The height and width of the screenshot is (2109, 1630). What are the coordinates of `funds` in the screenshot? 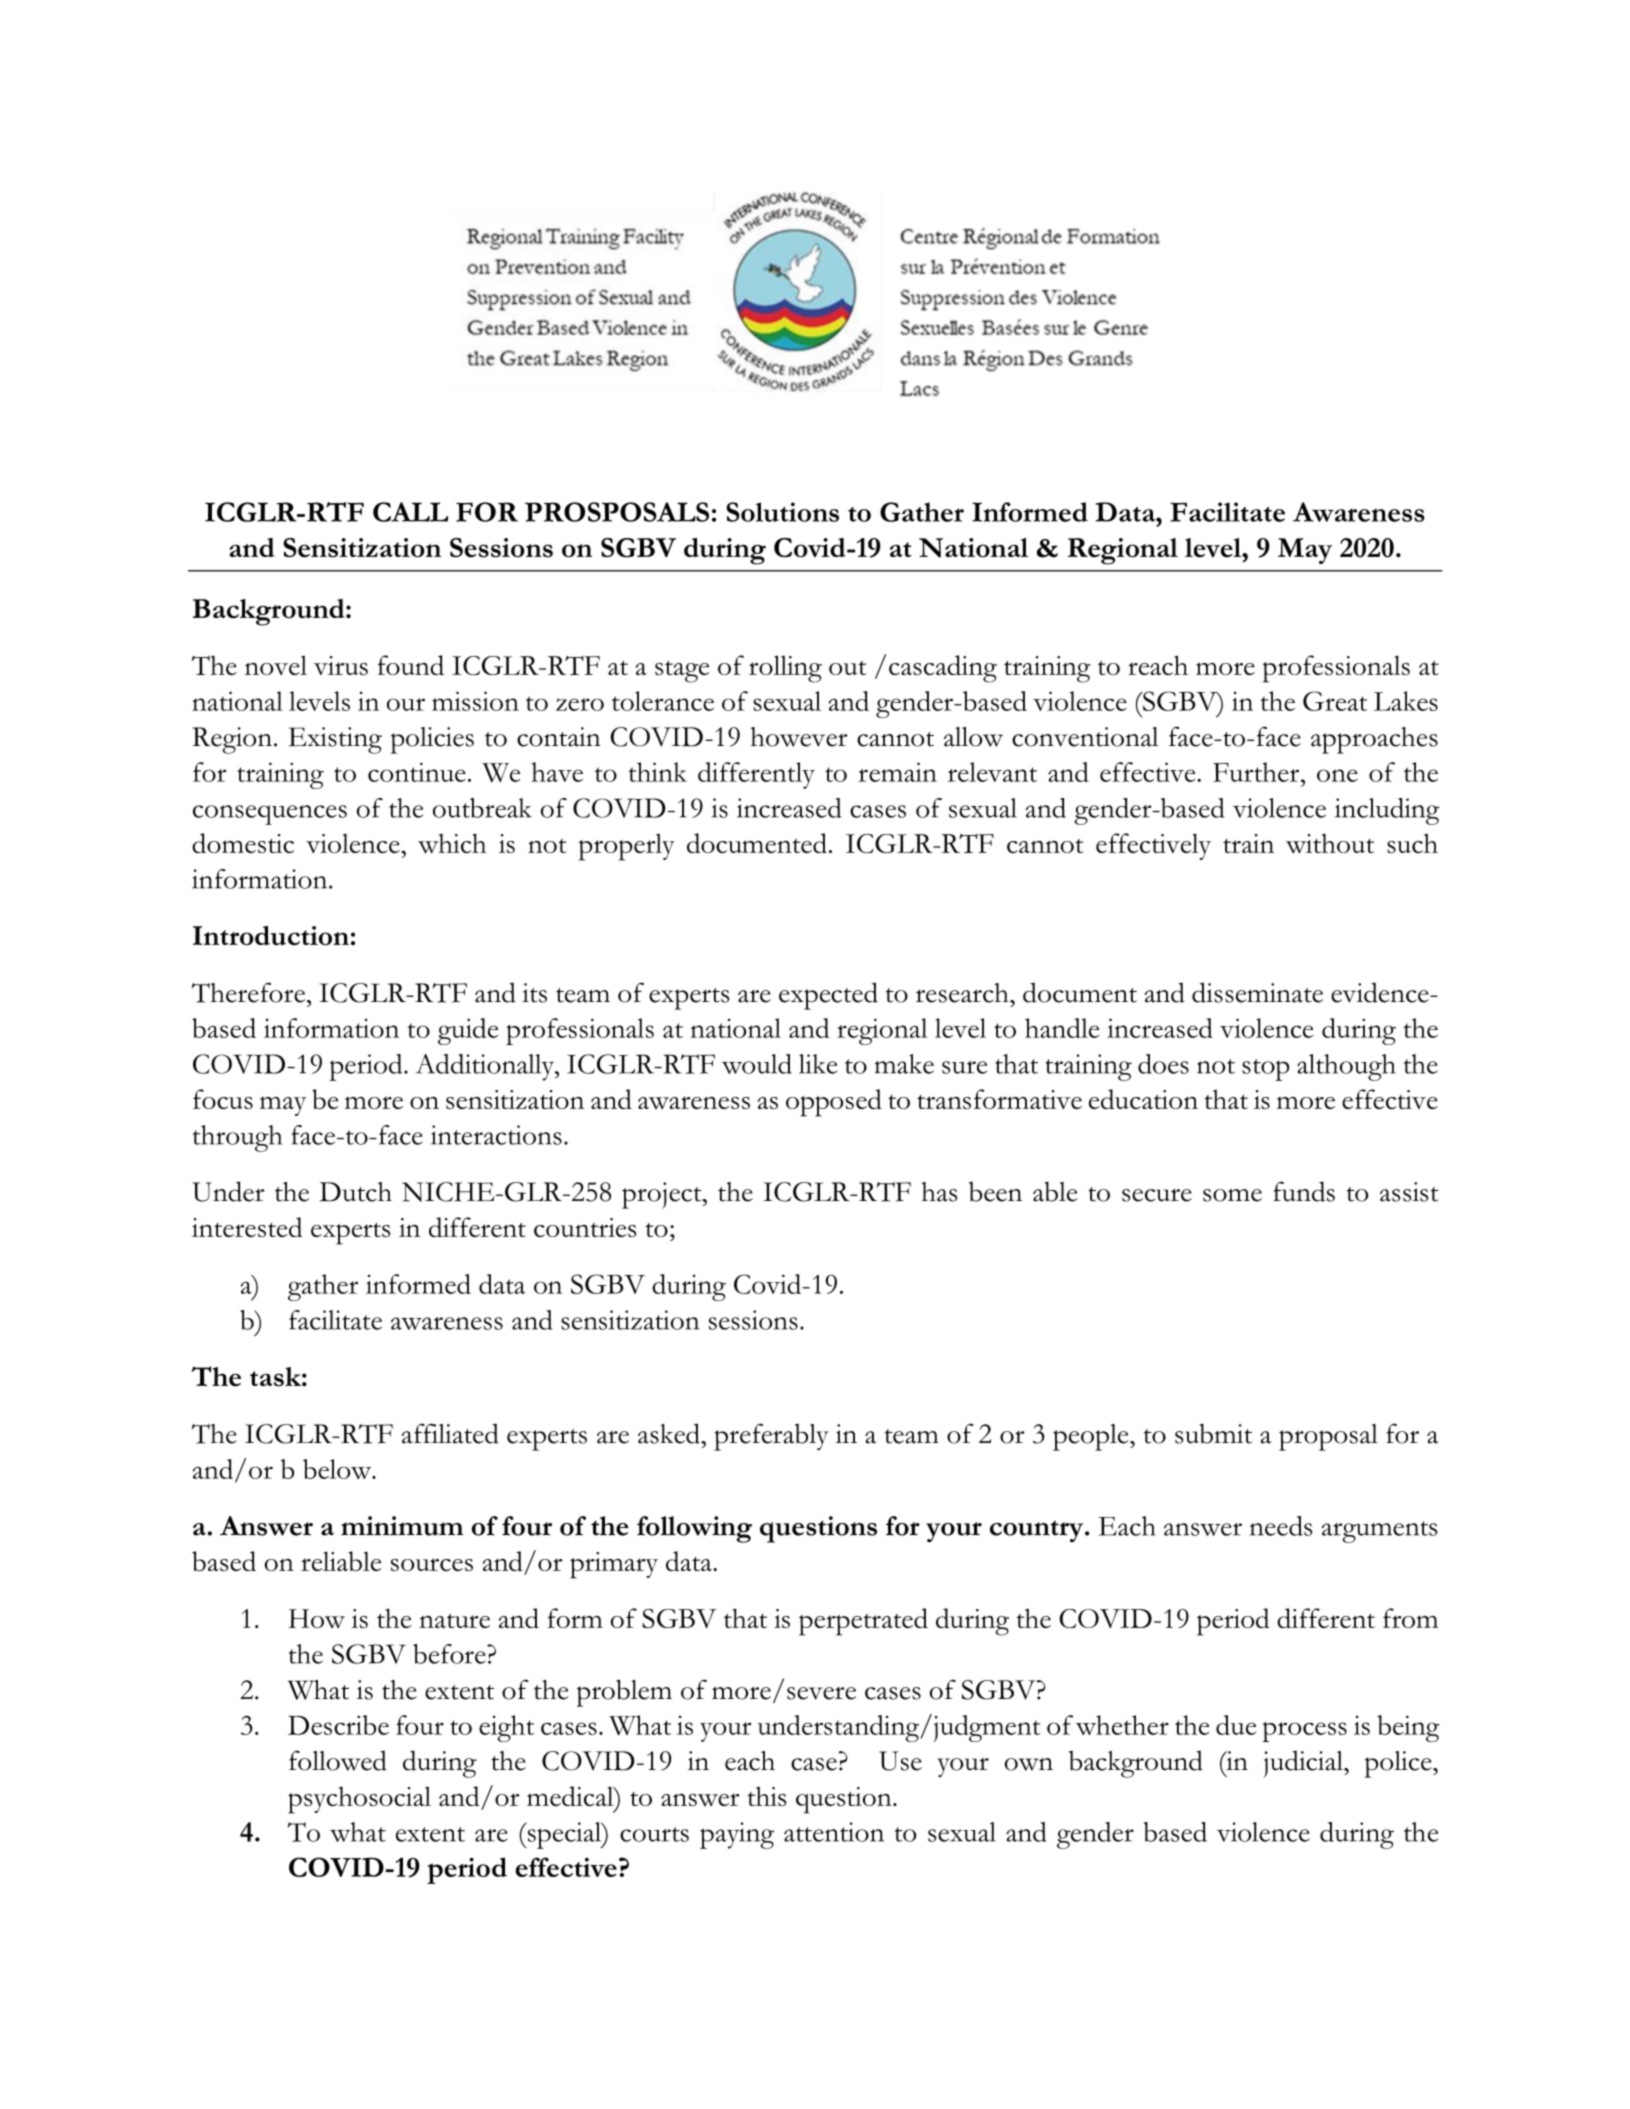 It's located at (1304, 1191).
